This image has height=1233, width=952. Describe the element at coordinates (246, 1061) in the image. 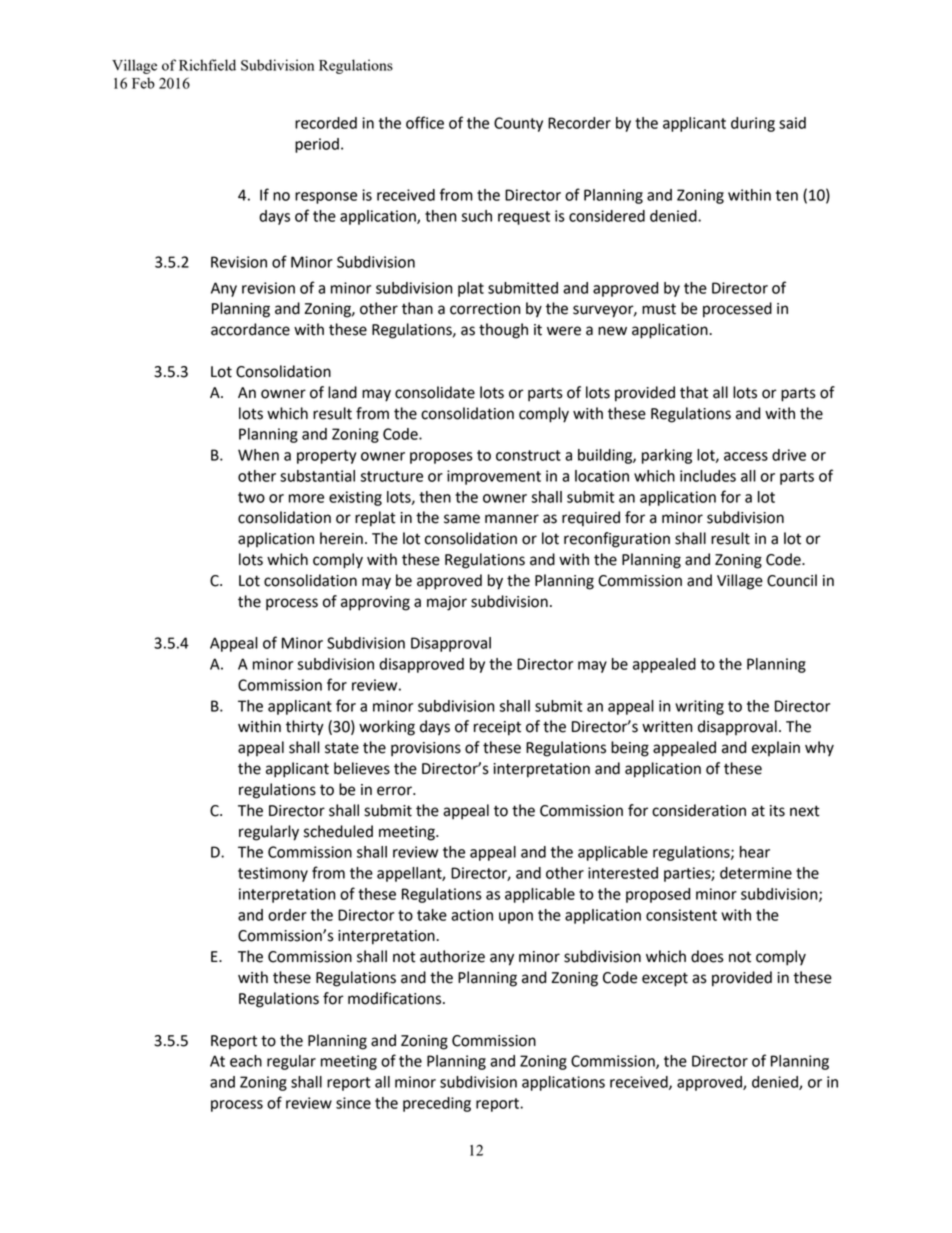

I see `each` at that location.
